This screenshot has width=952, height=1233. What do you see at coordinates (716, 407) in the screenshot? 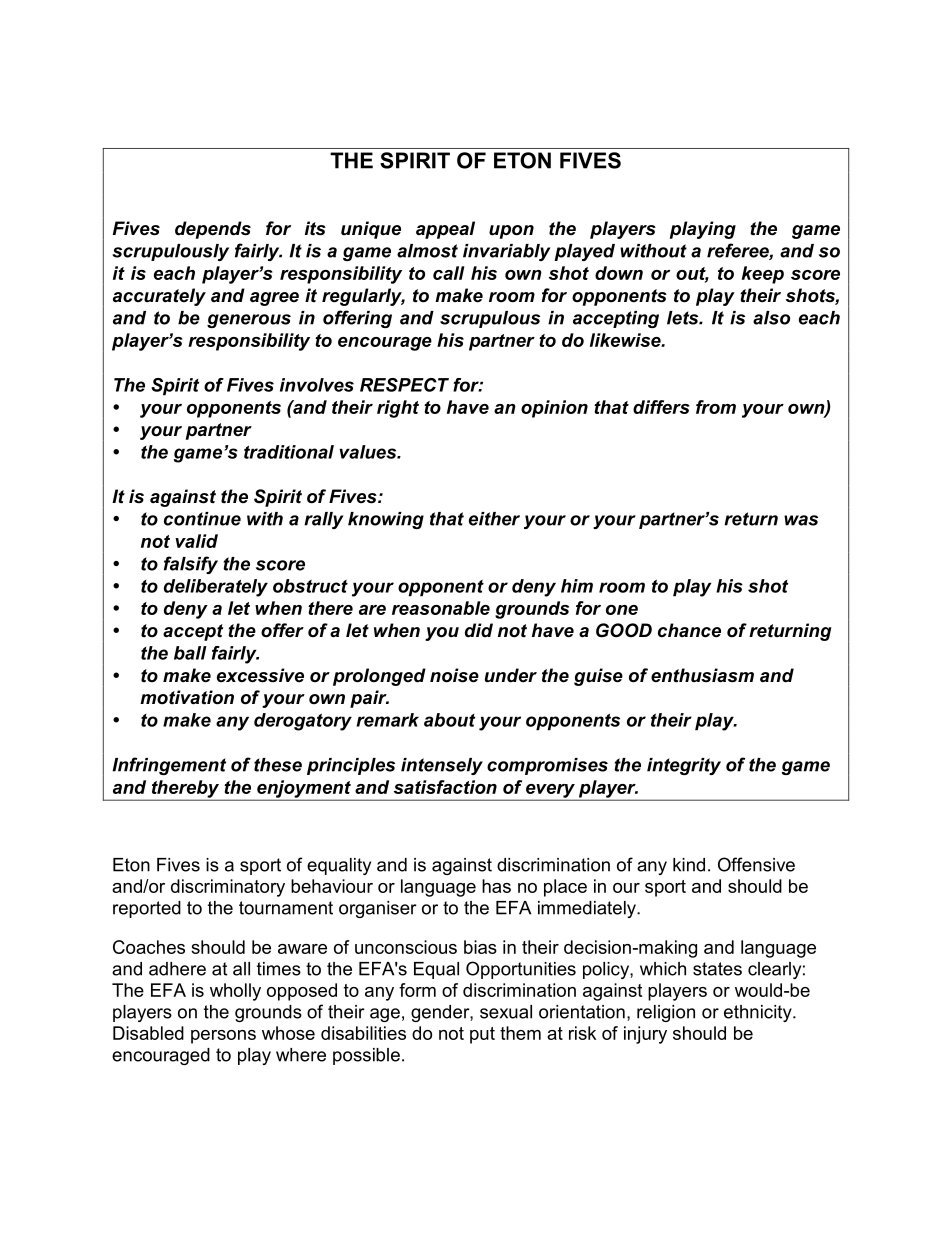
I see `from` at bounding box center [716, 407].
